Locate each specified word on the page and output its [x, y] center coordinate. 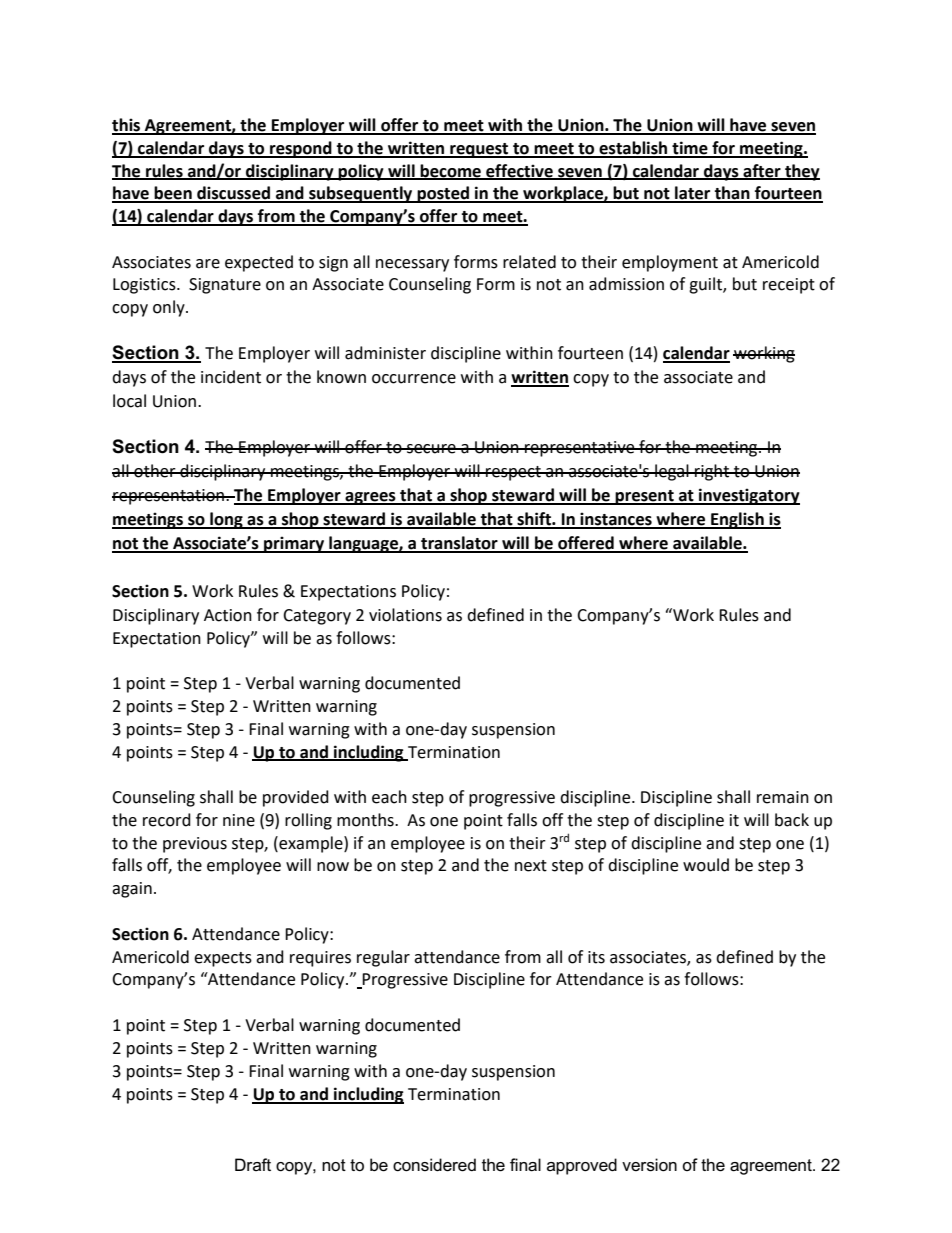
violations [405, 615]
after [762, 171]
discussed [233, 194]
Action [228, 615]
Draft [253, 1164]
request [479, 150]
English [737, 520]
